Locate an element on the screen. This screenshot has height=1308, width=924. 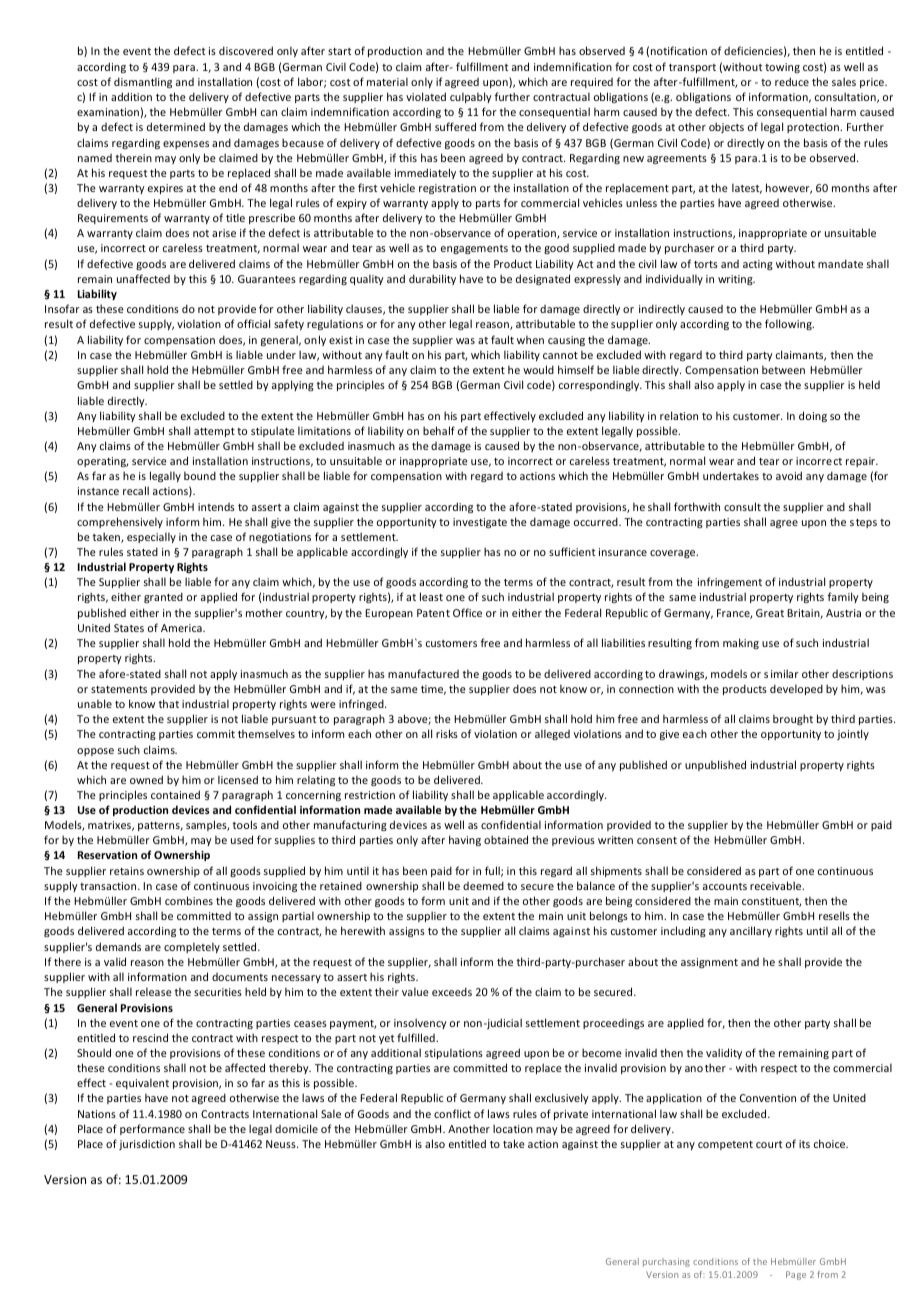
jurisdiction is located at coordinates (147, 1144).
